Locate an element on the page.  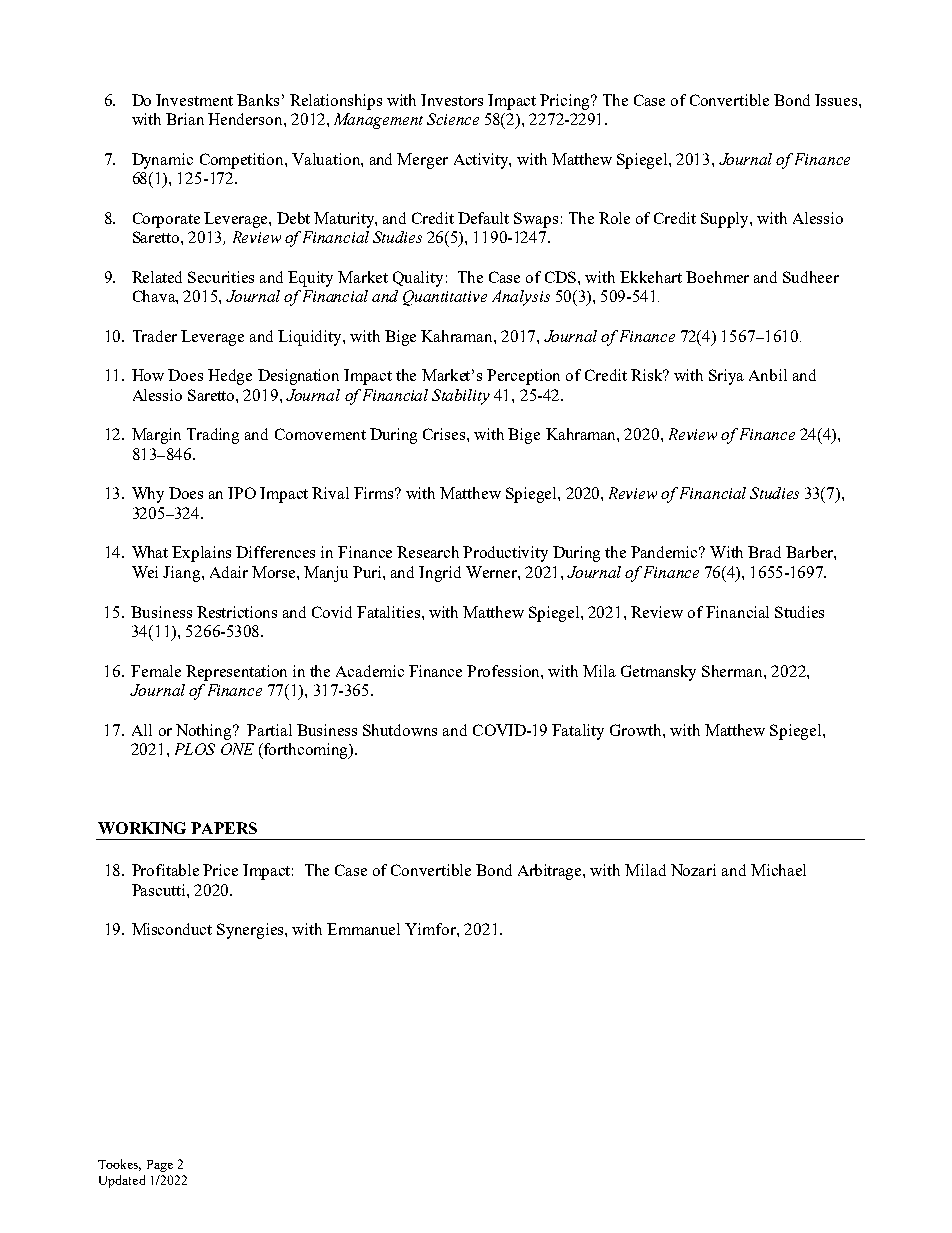
Brian is located at coordinates (185, 119).
